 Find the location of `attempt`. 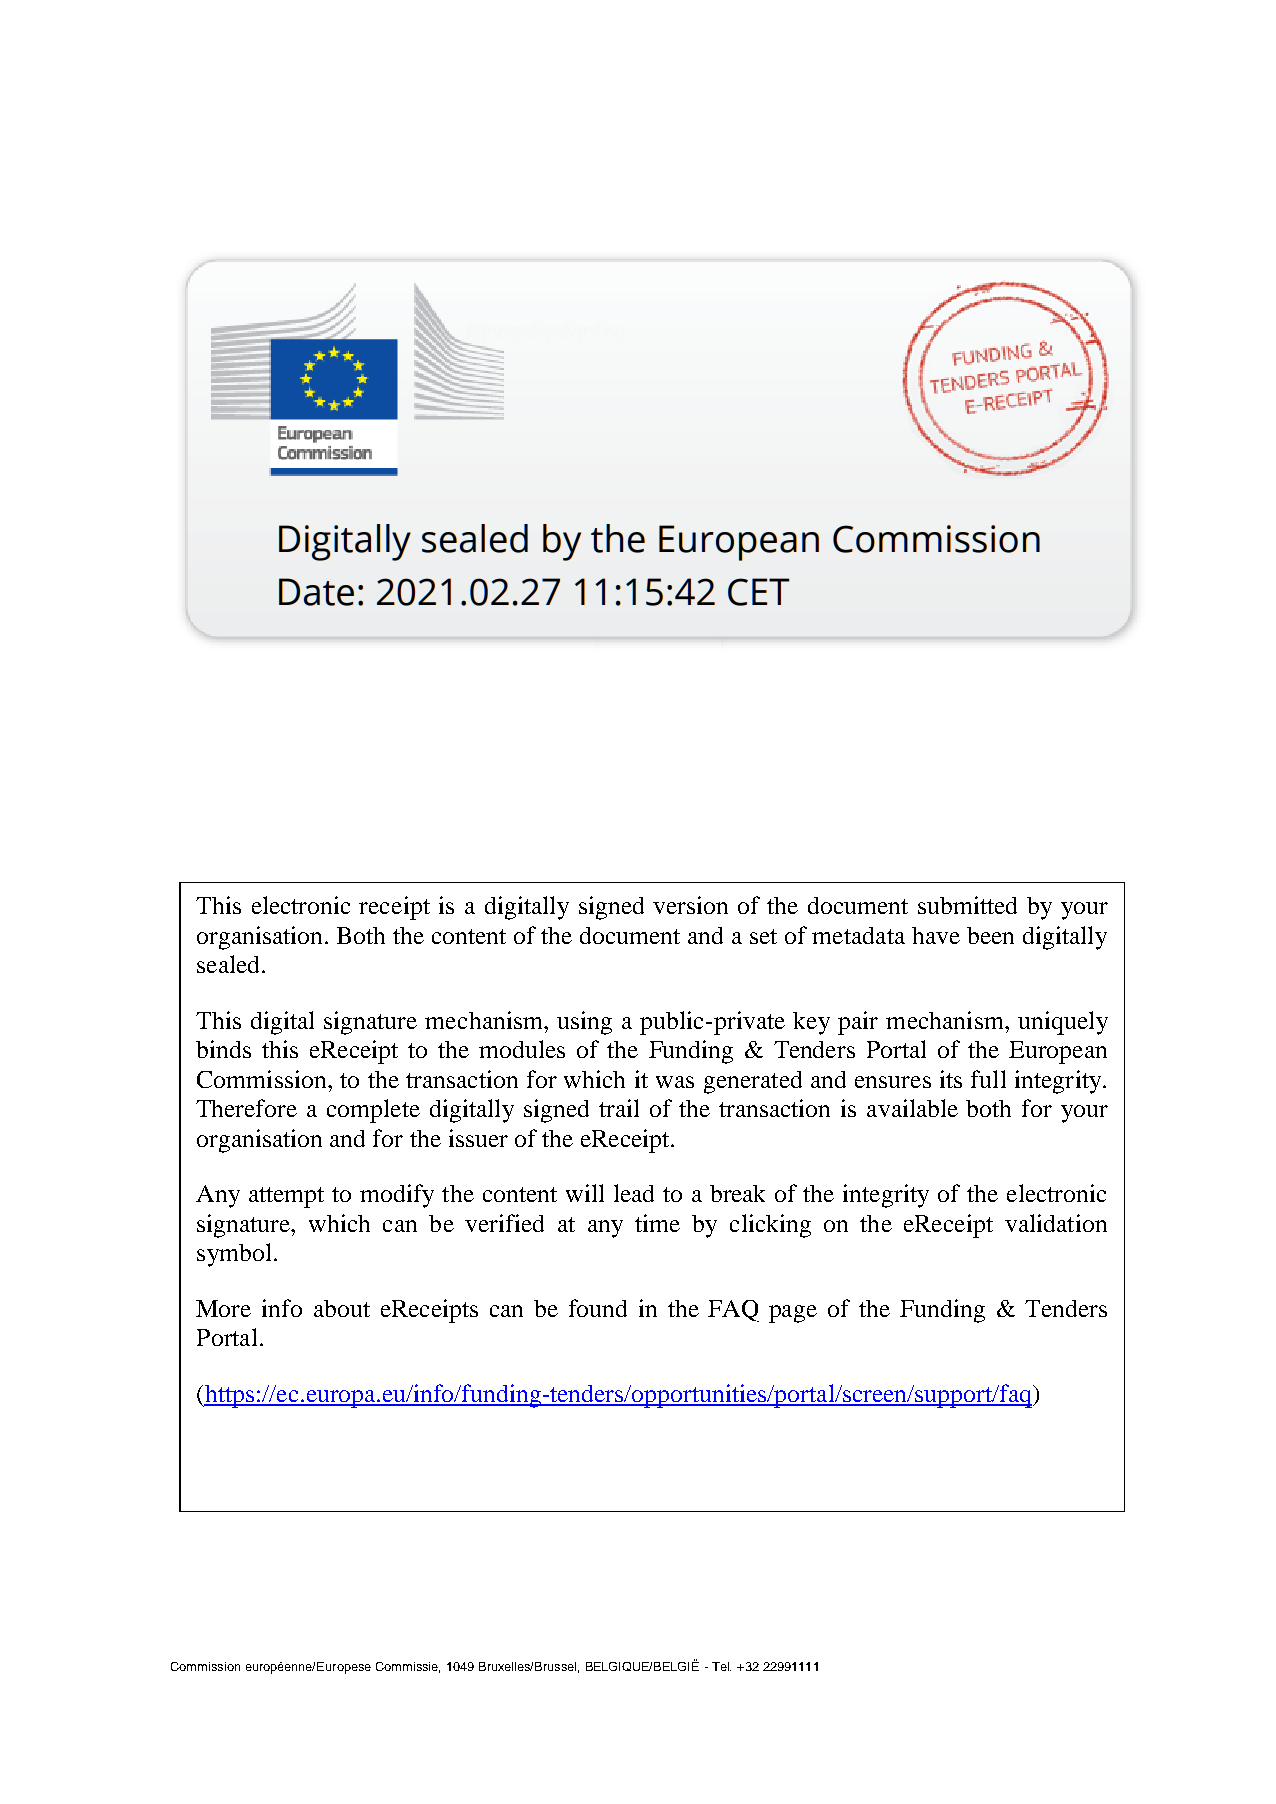

attempt is located at coordinates (286, 1197).
